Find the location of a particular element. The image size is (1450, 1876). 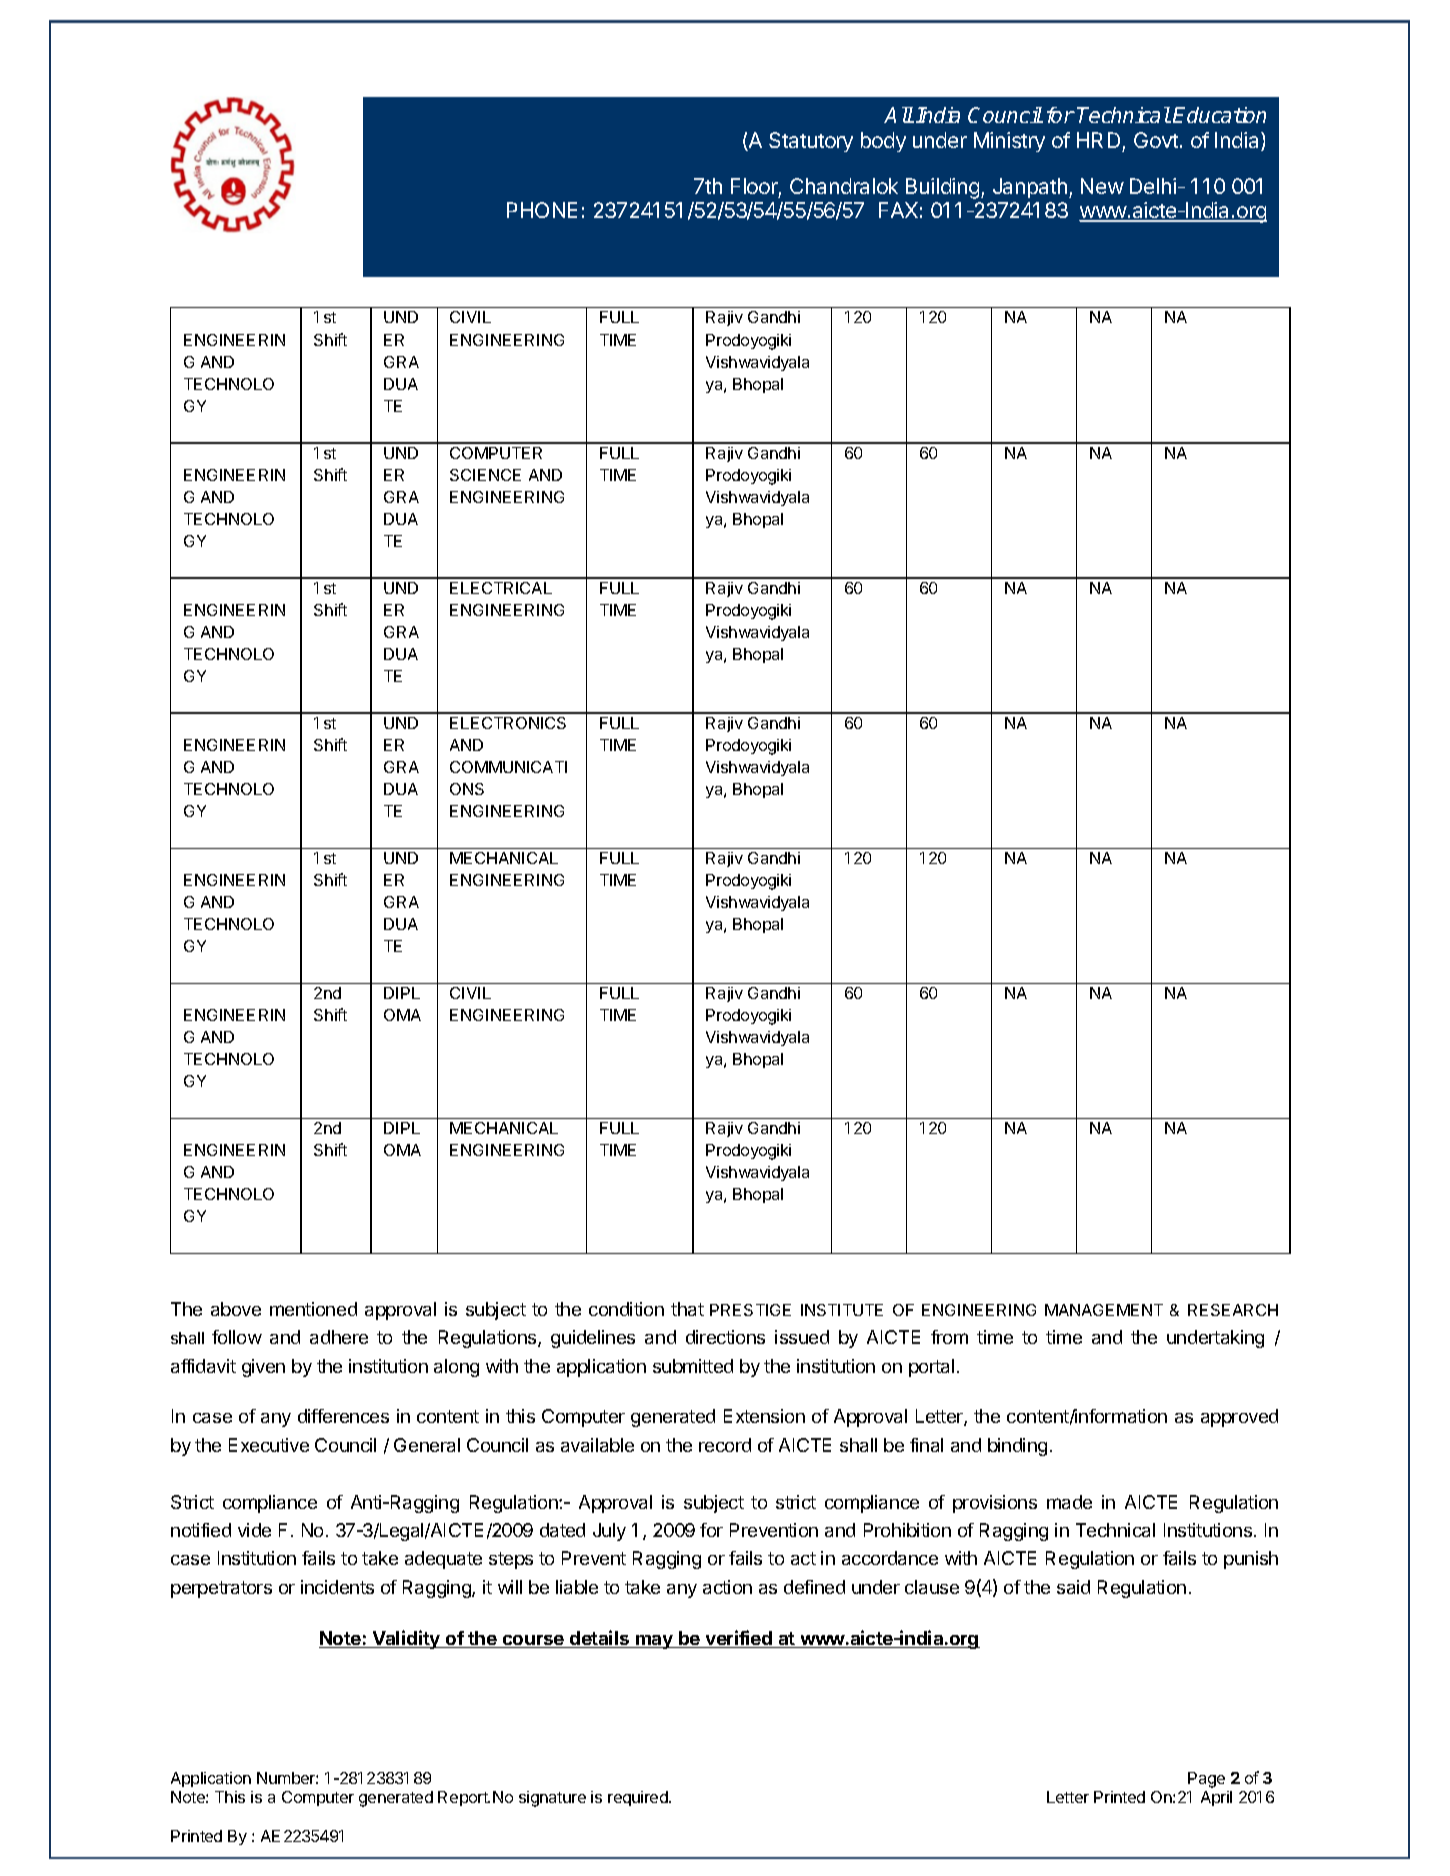

Statutory is located at coordinates (811, 142).
